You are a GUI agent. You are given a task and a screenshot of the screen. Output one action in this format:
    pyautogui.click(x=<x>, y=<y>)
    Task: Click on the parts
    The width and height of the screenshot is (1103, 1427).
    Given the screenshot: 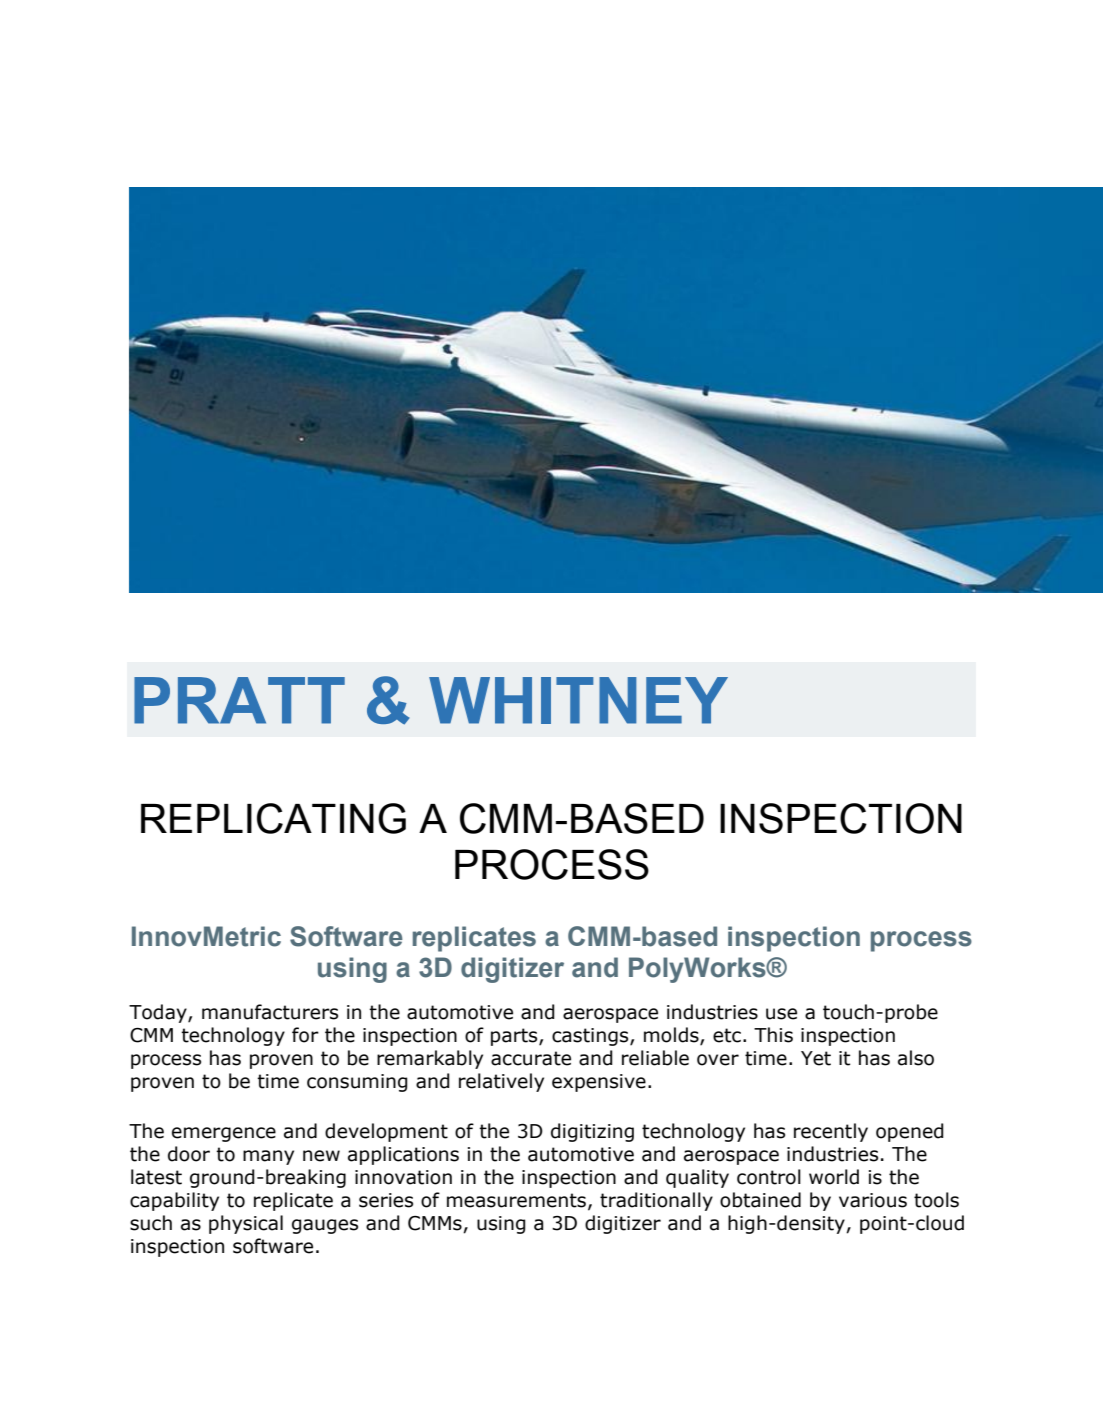 What is the action you would take?
    pyautogui.click(x=515, y=1037)
